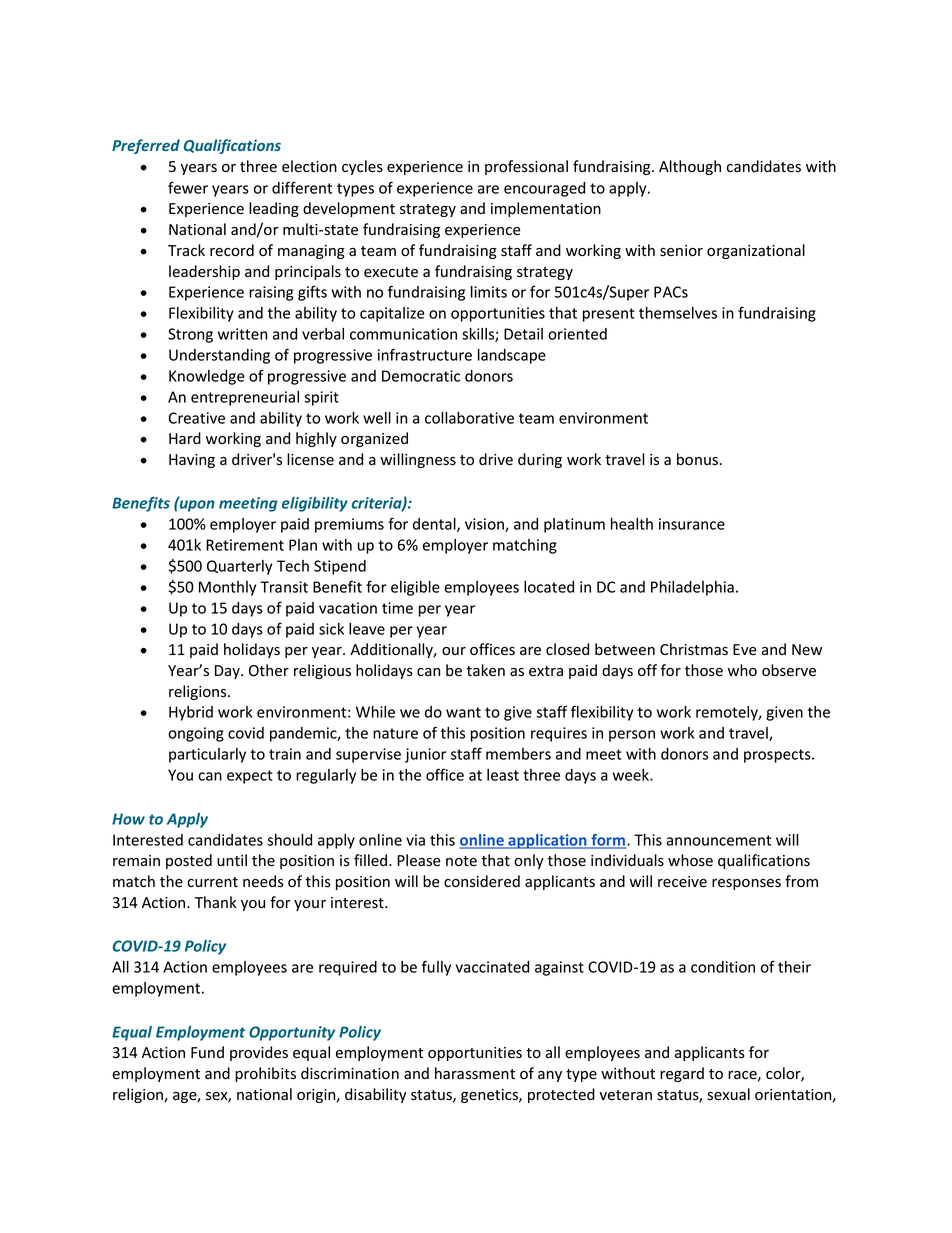  What do you see at coordinates (718, 840) in the screenshot?
I see `announcement` at bounding box center [718, 840].
